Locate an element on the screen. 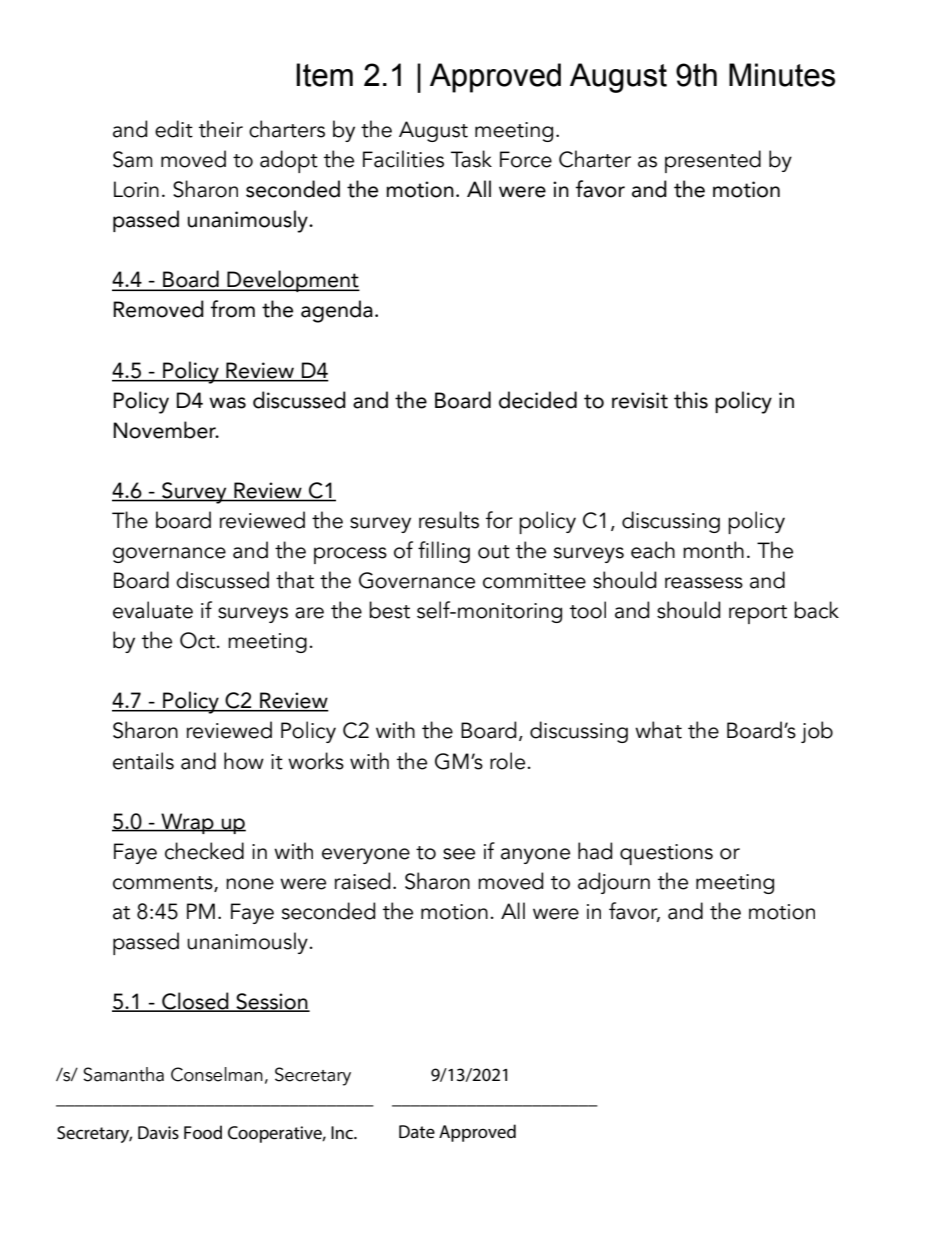  report is located at coordinates (758, 614).
